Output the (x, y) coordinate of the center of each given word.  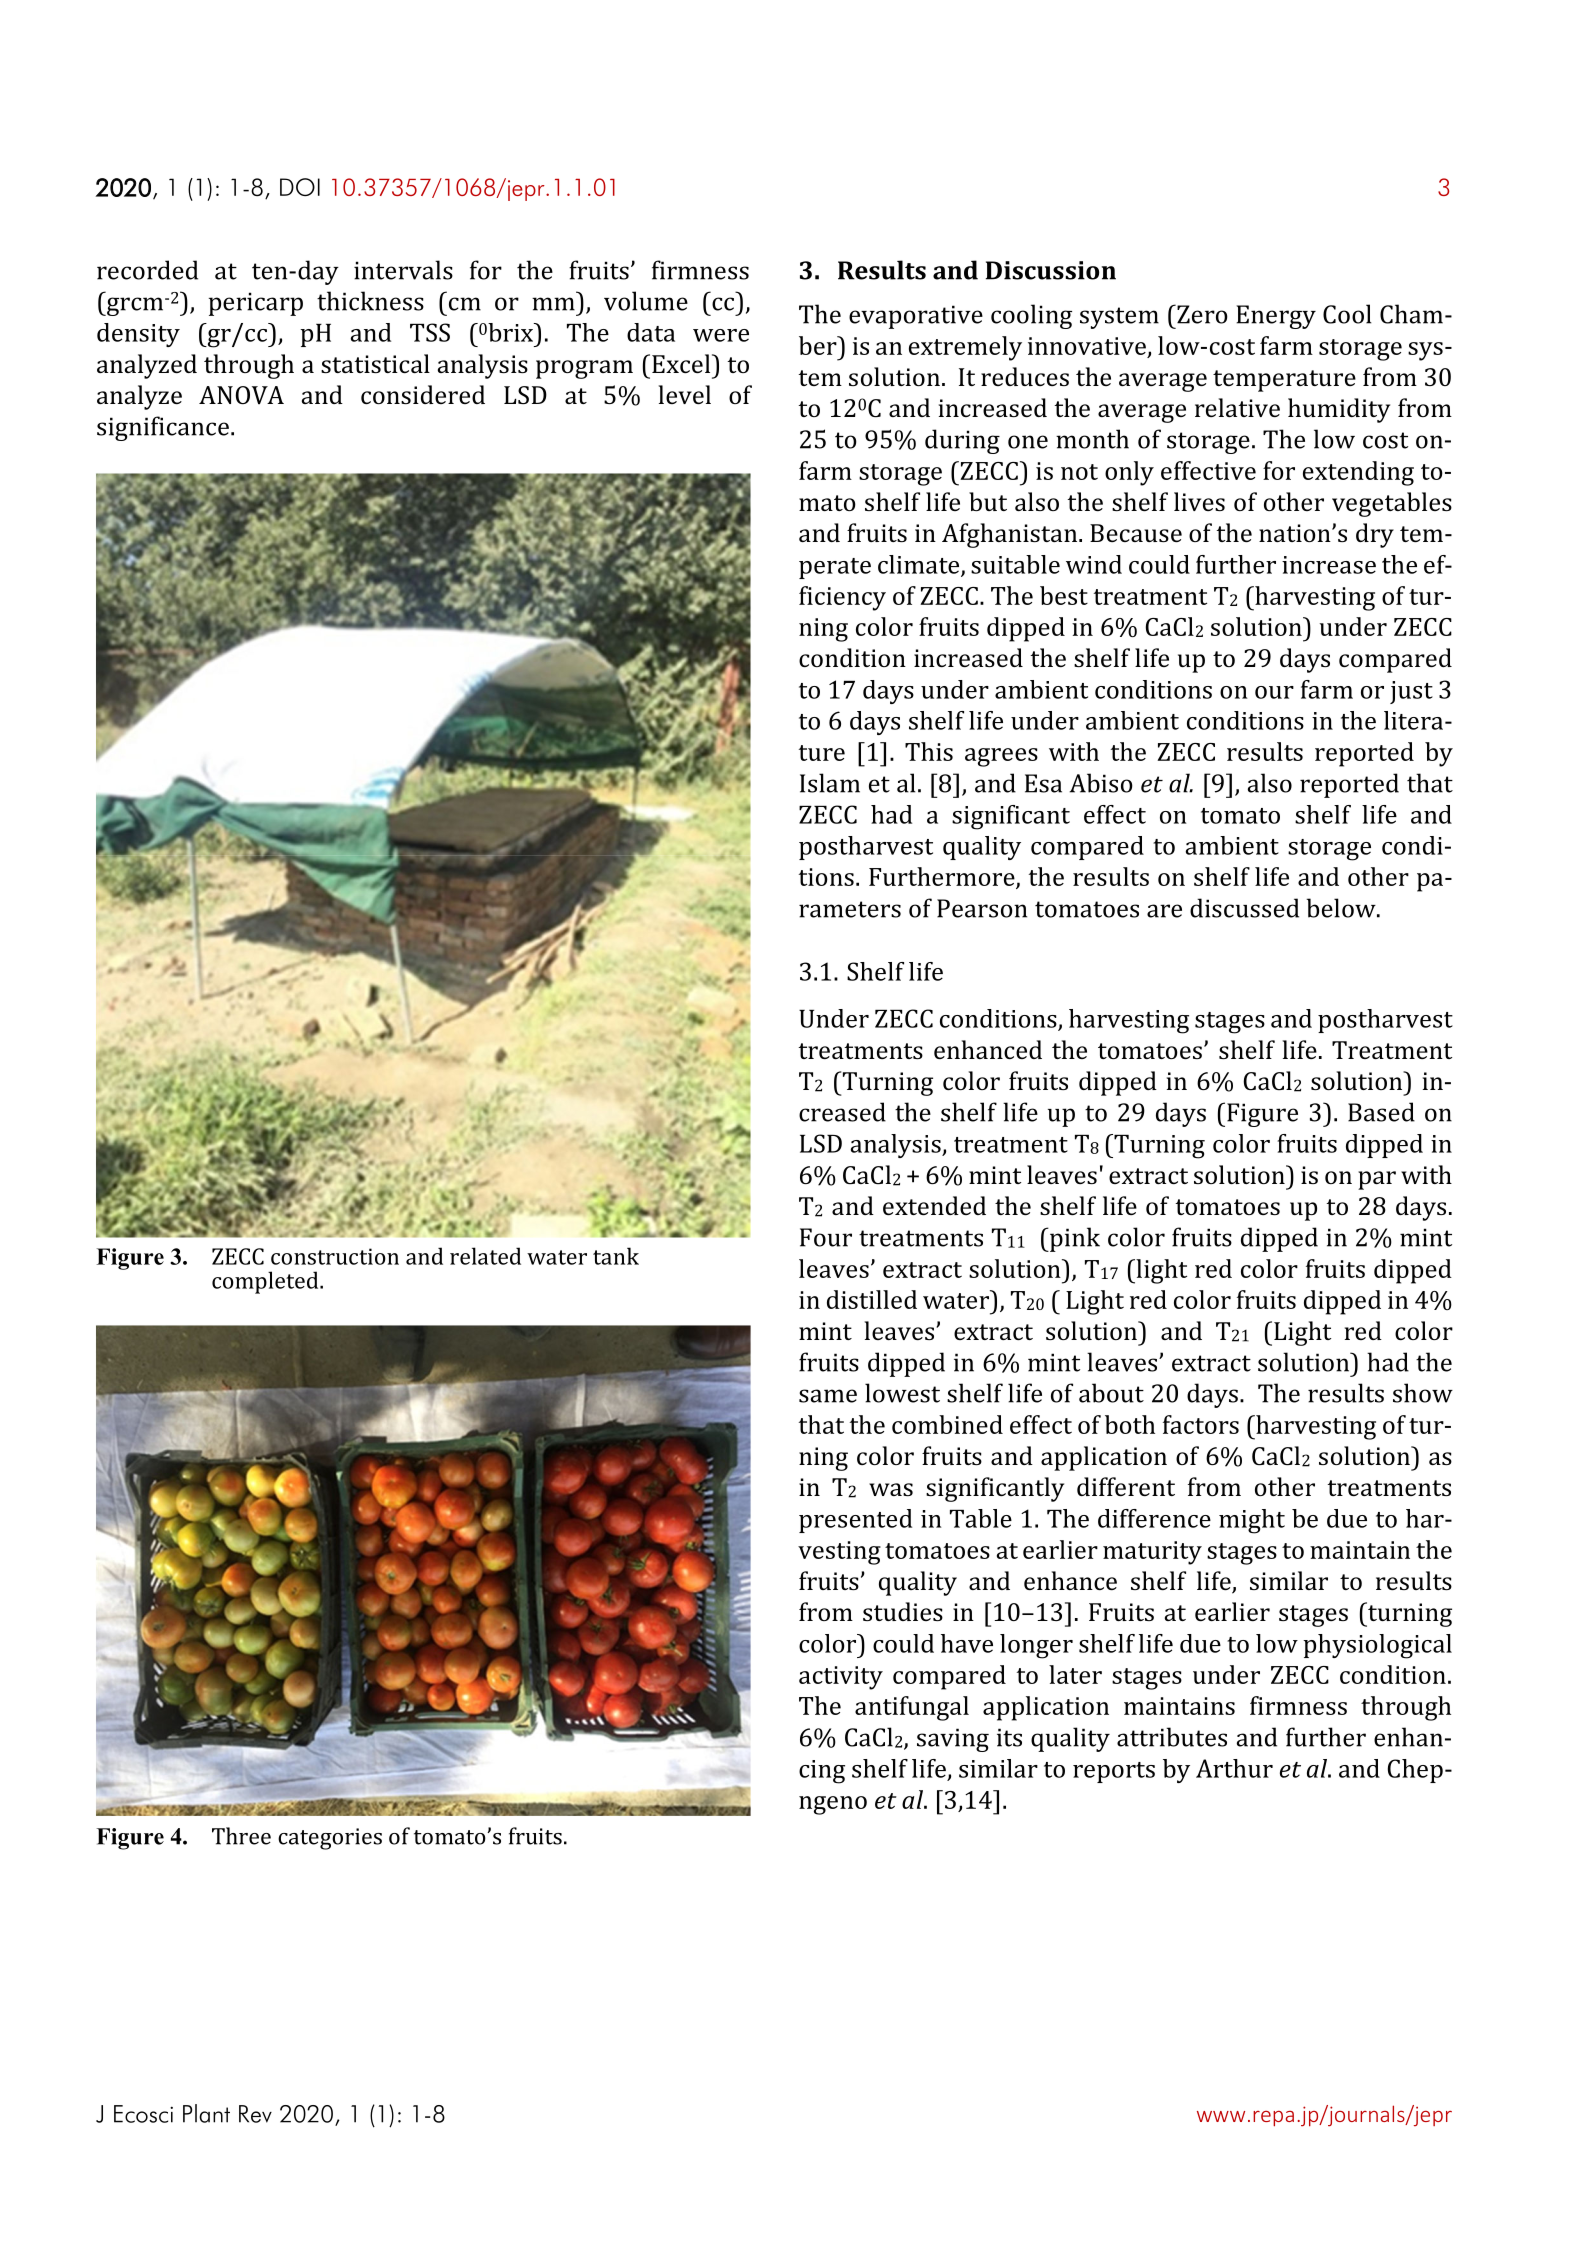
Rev (255, 2114)
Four (826, 1237)
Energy (1276, 317)
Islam (830, 783)
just (1411, 692)
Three (241, 1836)
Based (1381, 1112)
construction (335, 1256)
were (721, 335)
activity (841, 1678)
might (1252, 1521)
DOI (300, 187)
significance (163, 428)
